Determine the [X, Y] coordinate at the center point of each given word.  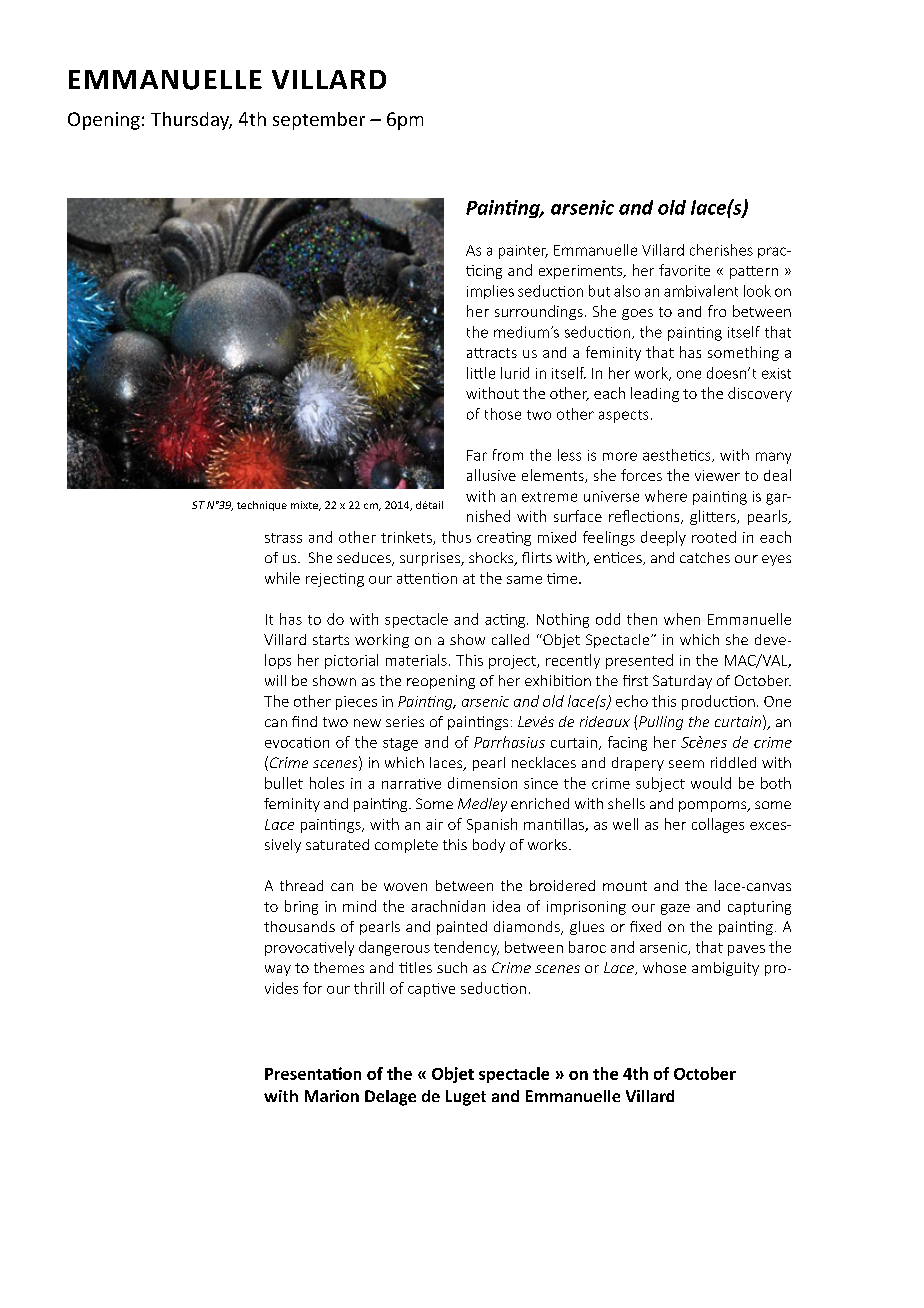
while [282, 578]
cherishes [721, 250]
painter [523, 252]
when [682, 619]
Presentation [313, 1073]
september [319, 121]
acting [506, 621]
